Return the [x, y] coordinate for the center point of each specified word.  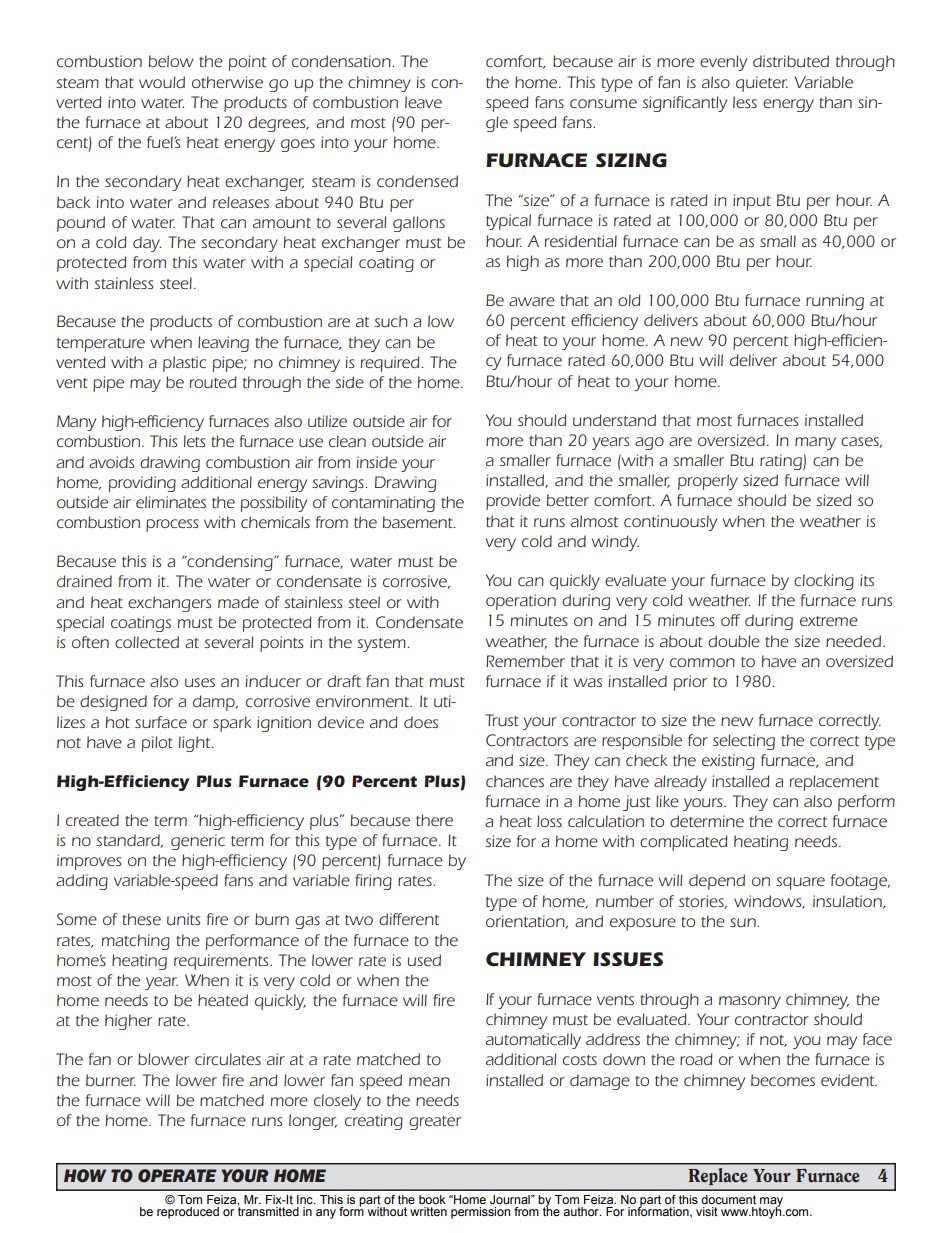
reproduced [188, 1213]
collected [147, 642]
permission [480, 1213]
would [162, 82]
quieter [762, 84]
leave [423, 102]
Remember [525, 661]
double [734, 641]
